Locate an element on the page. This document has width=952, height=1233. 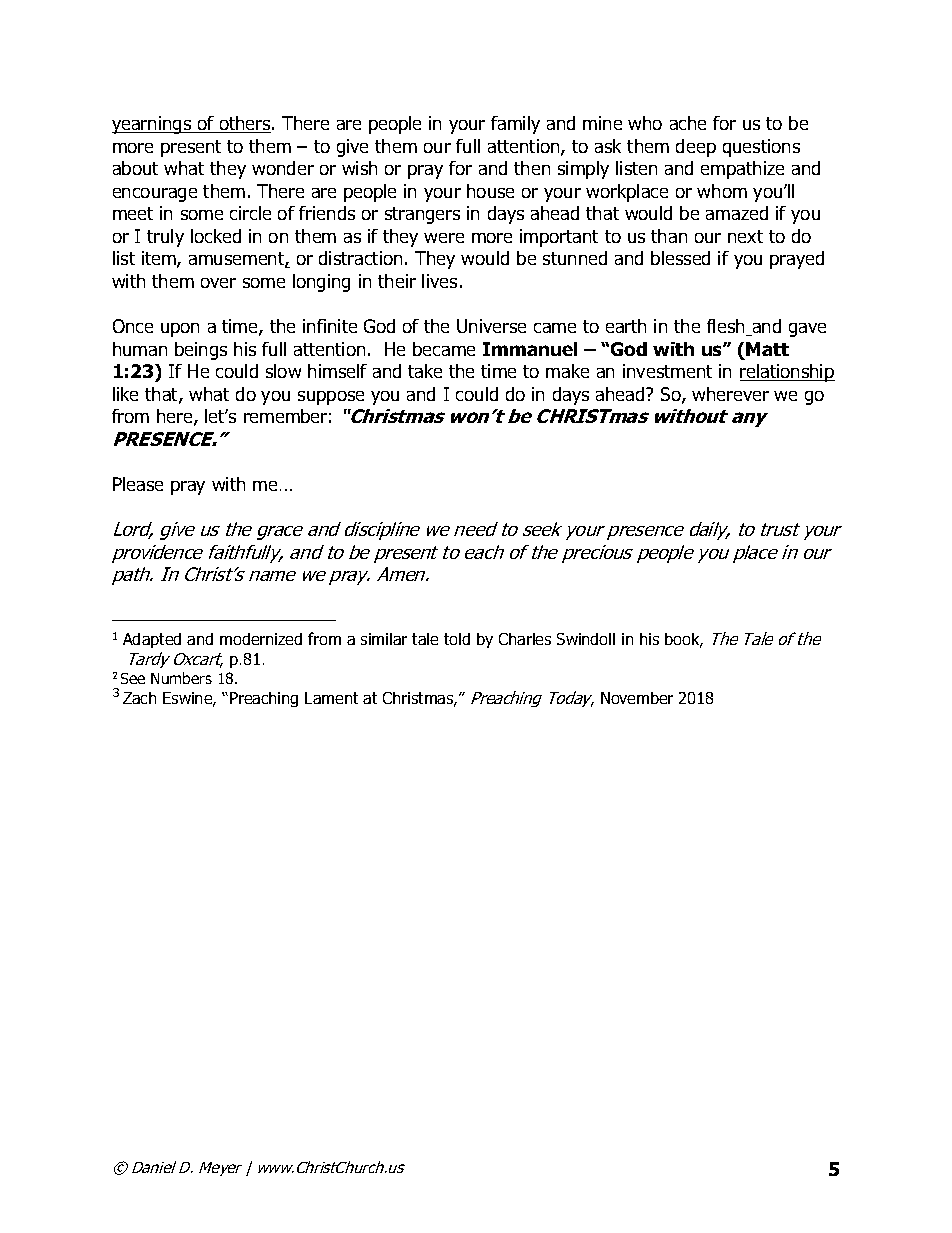
suppose is located at coordinates (331, 398).
